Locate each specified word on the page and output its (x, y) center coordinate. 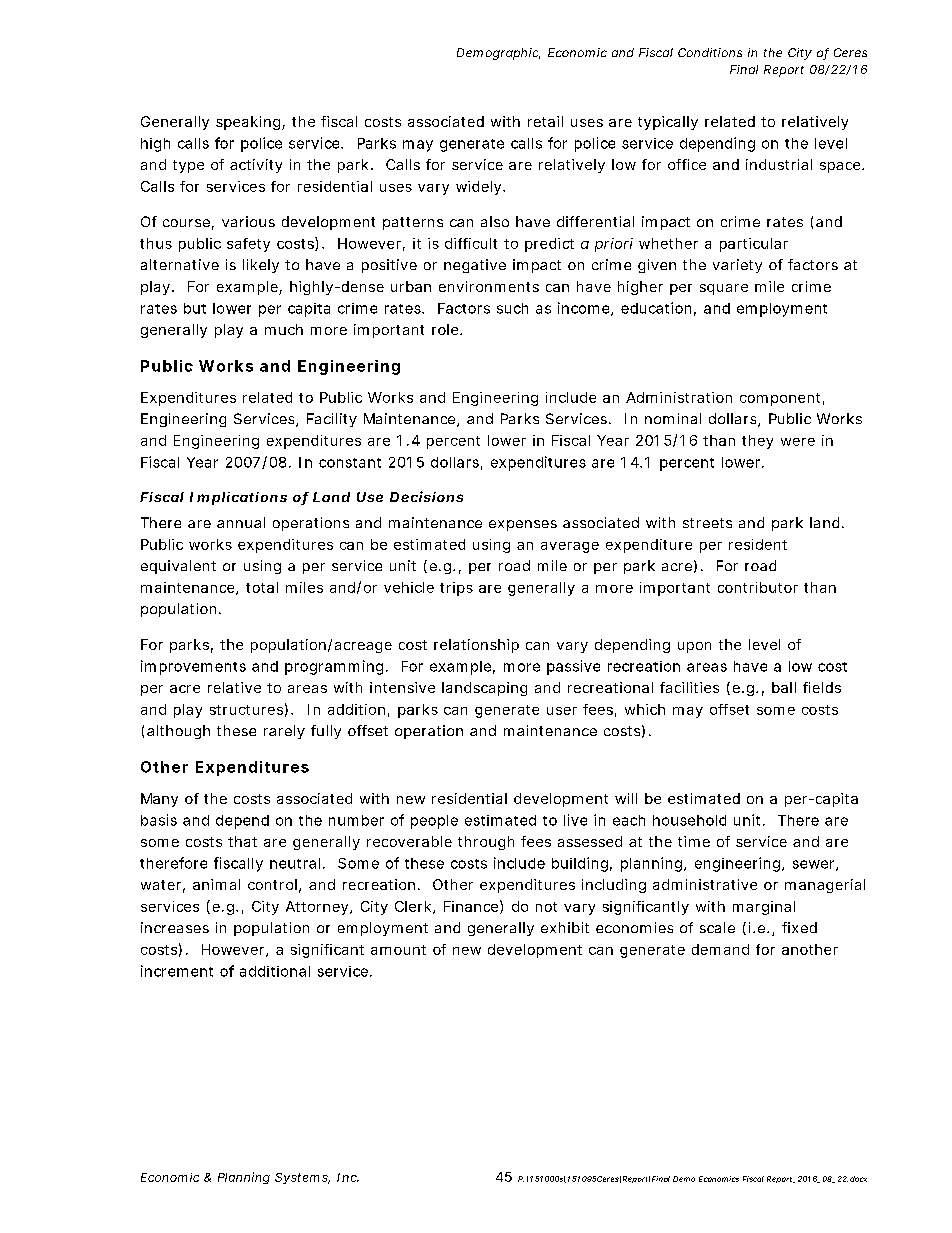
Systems (302, 1178)
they (757, 442)
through (486, 843)
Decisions (426, 496)
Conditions (710, 52)
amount (398, 950)
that (242, 841)
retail (545, 121)
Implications (238, 498)
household (689, 820)
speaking (248, 123)
